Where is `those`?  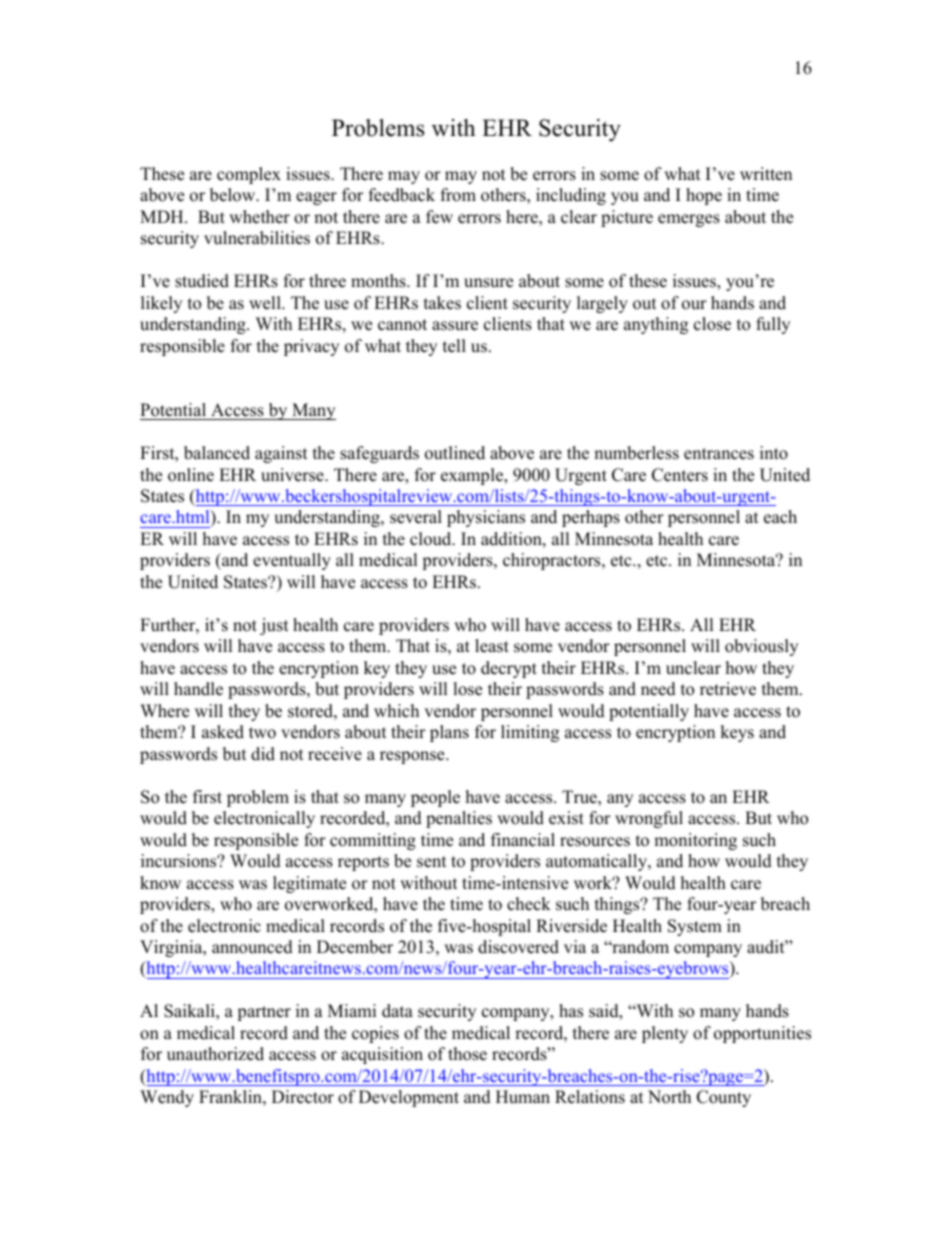 those is located at coordinates (467, 1054).
